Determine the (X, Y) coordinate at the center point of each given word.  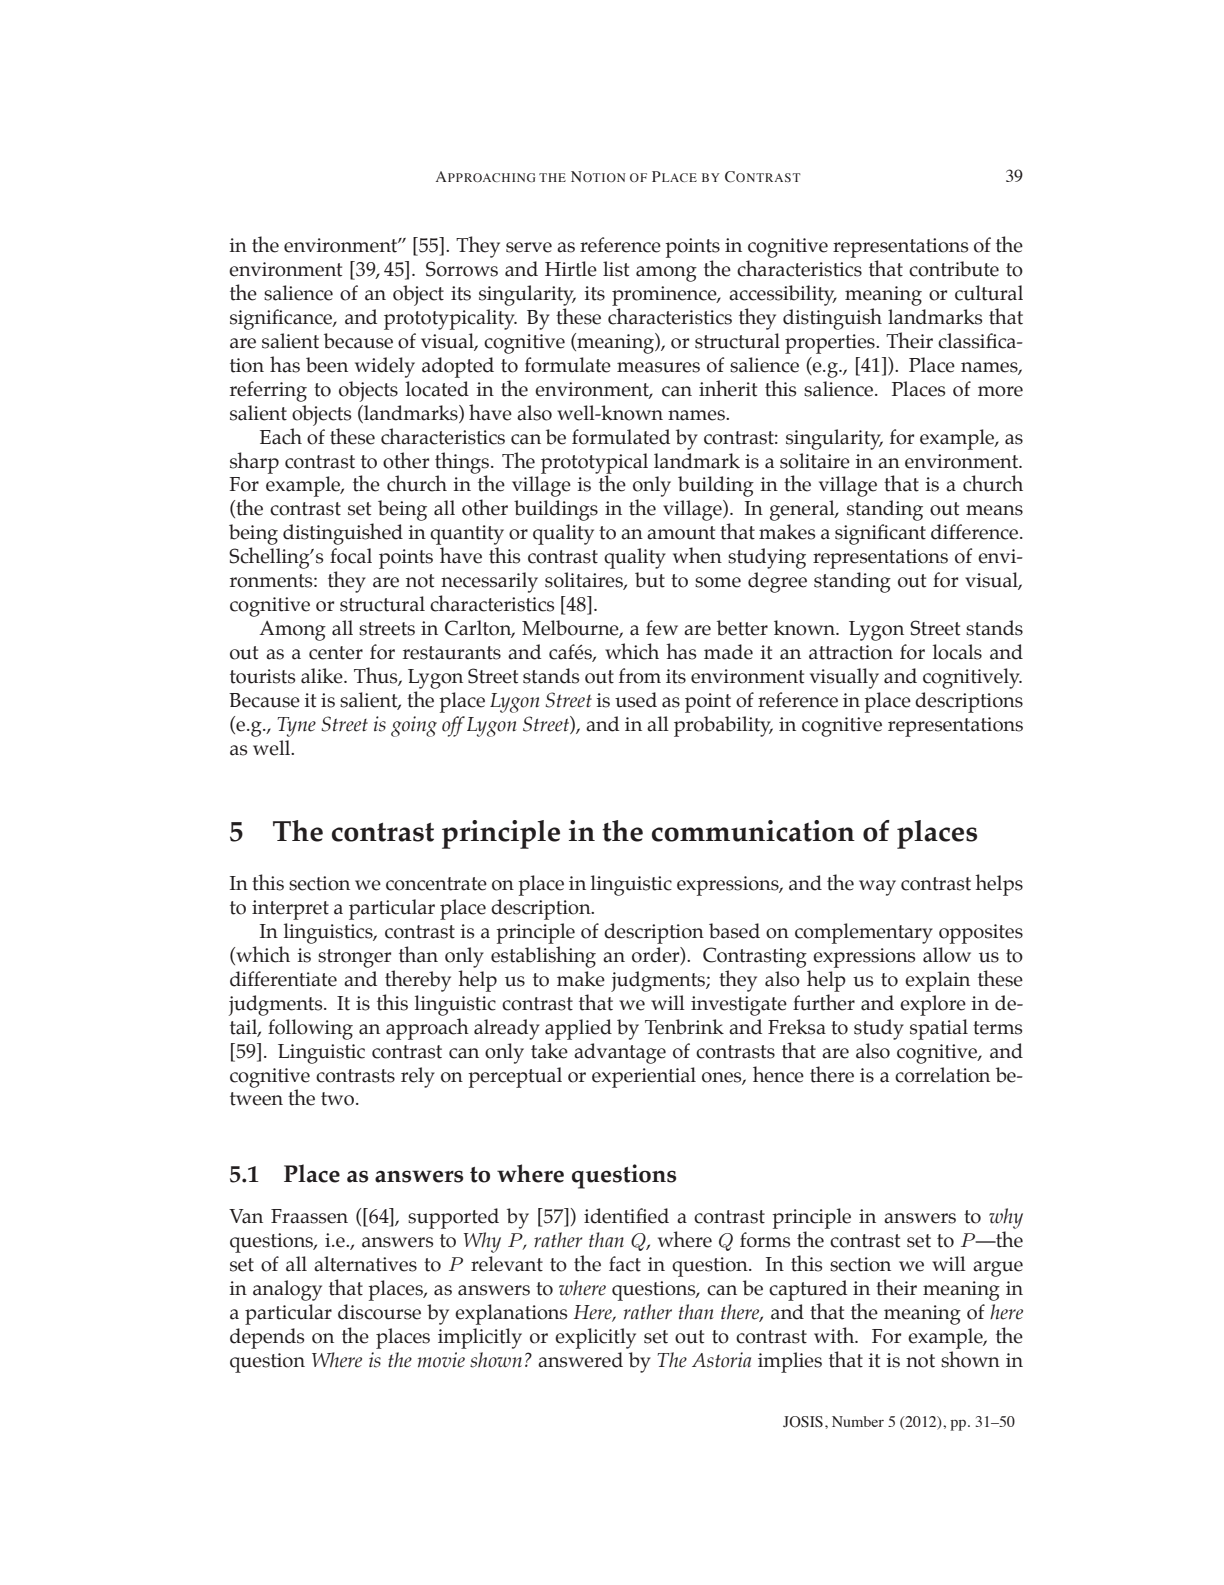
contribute (954, 269)
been (327, 365)
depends (267, 1338)
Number (858, 1421)
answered (580, 1360)
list (616, 269)
